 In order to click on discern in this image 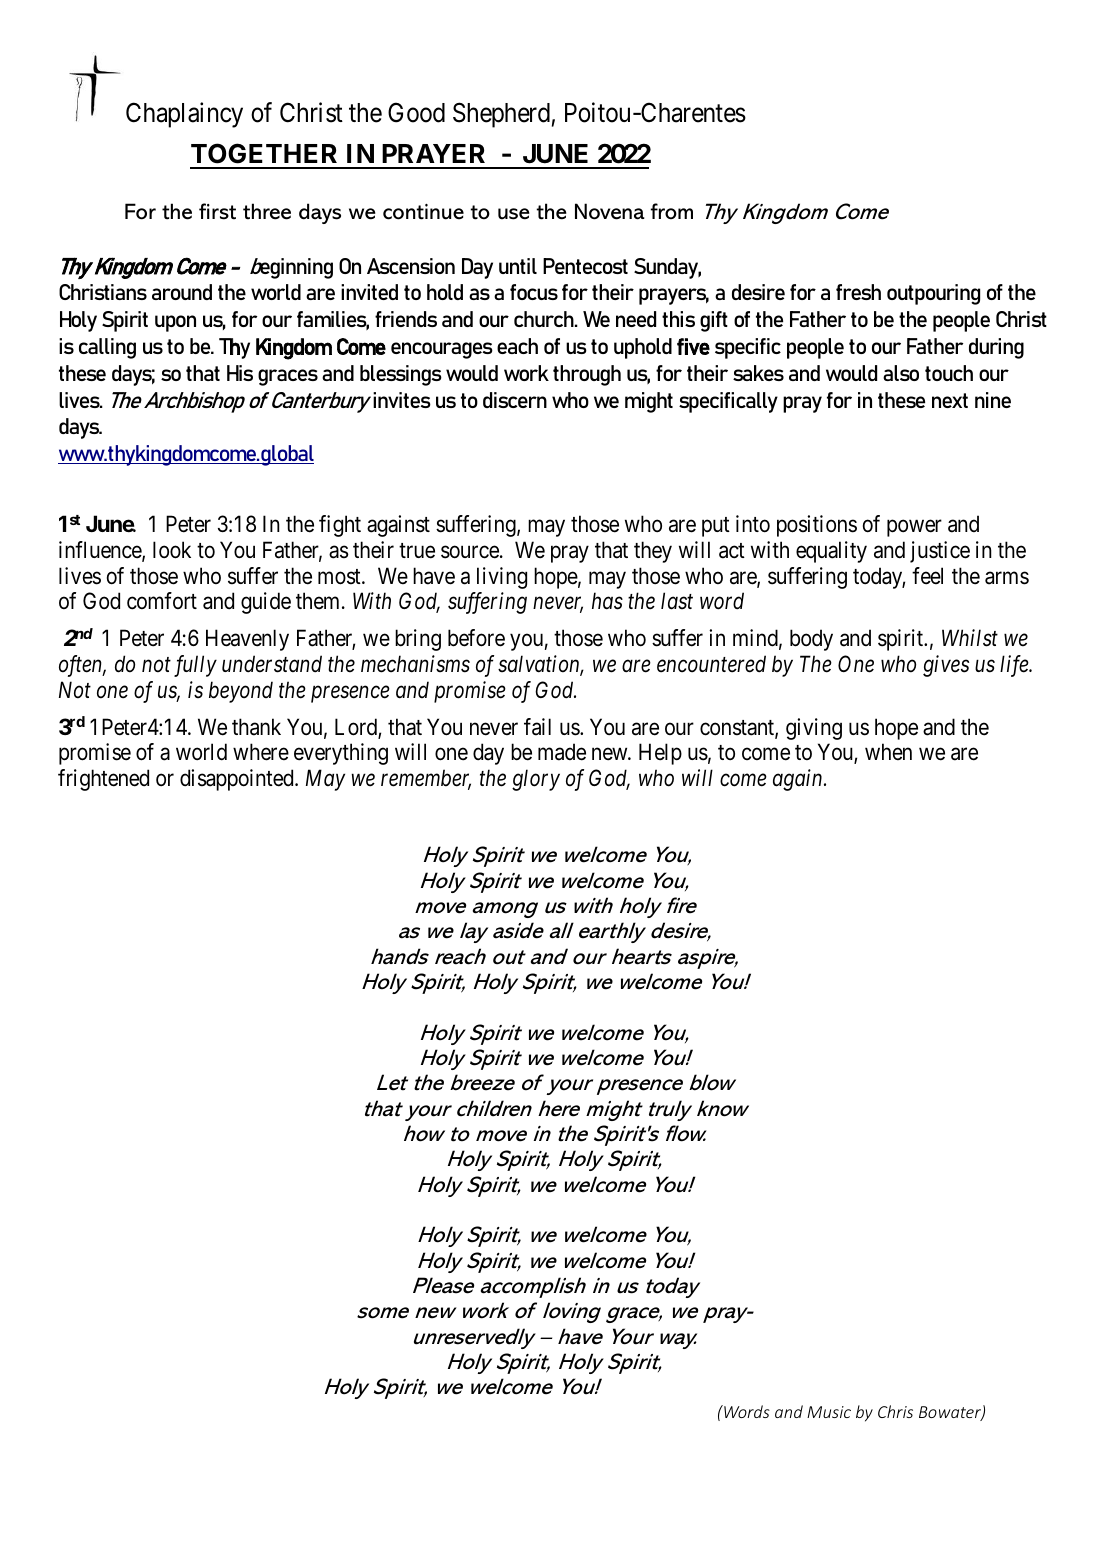, I will do `click(515, 400)`.
